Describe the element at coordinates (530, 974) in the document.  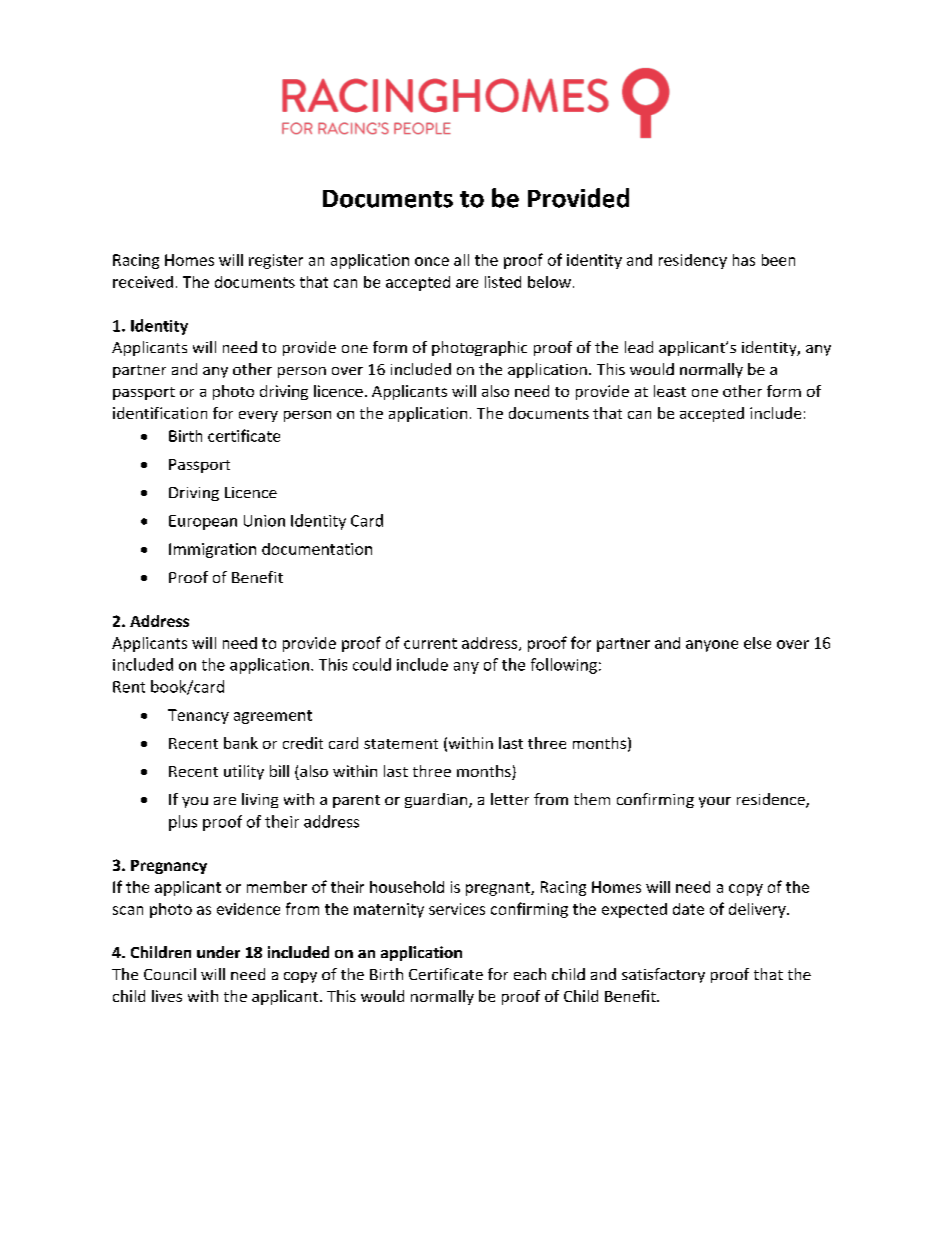
I see `each` at that location.
